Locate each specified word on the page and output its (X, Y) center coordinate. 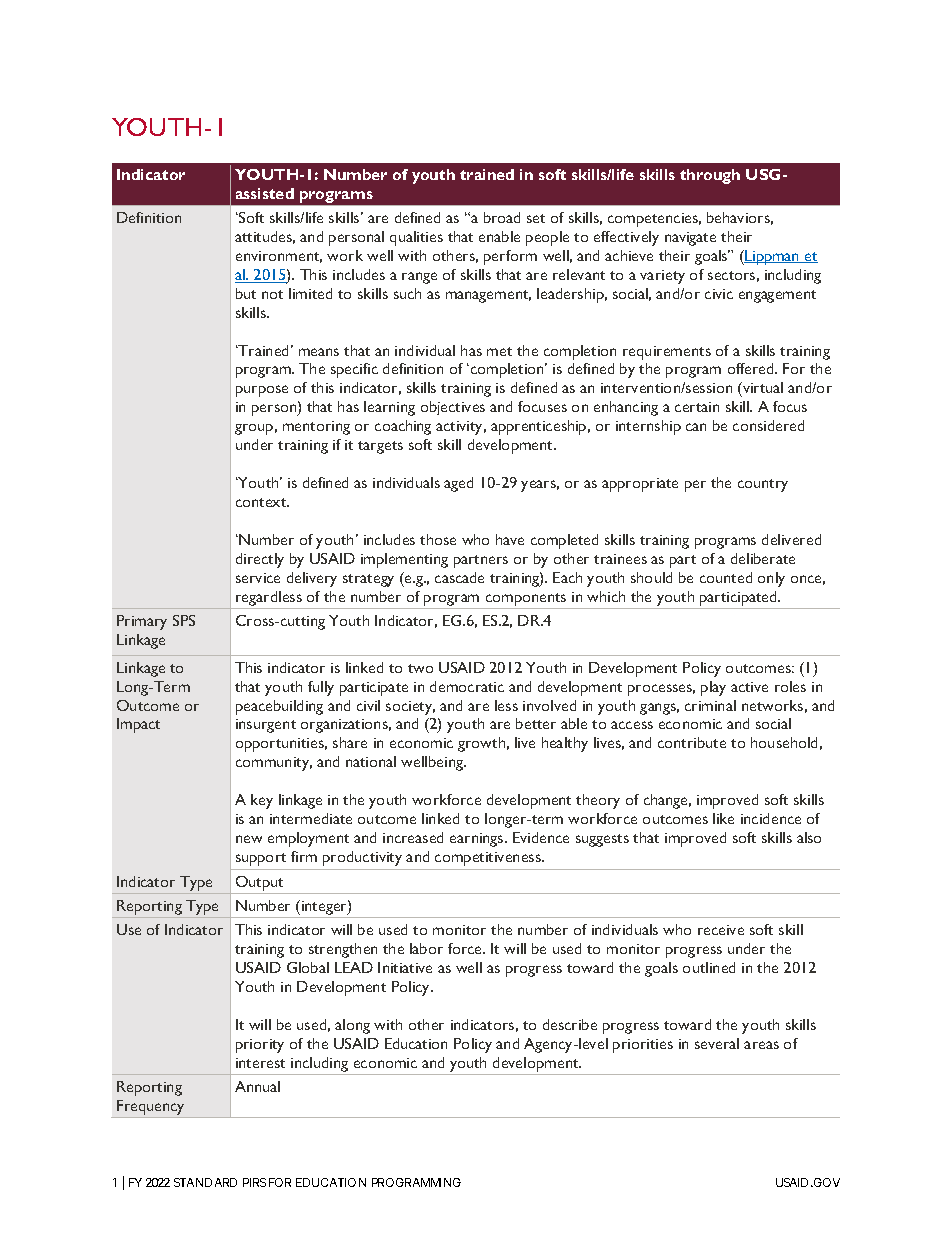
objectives (453, 408)
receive (721, 930)
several (717, 1043)
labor (426, 948)
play (713, 688)
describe (570, 1024)
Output (259, 883)
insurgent (266, 726)
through (710, 176)
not (272, 294)
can (696, 427)
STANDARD (205, 1182)
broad (502, 217)
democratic (467, 686)
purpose (262, 391)
